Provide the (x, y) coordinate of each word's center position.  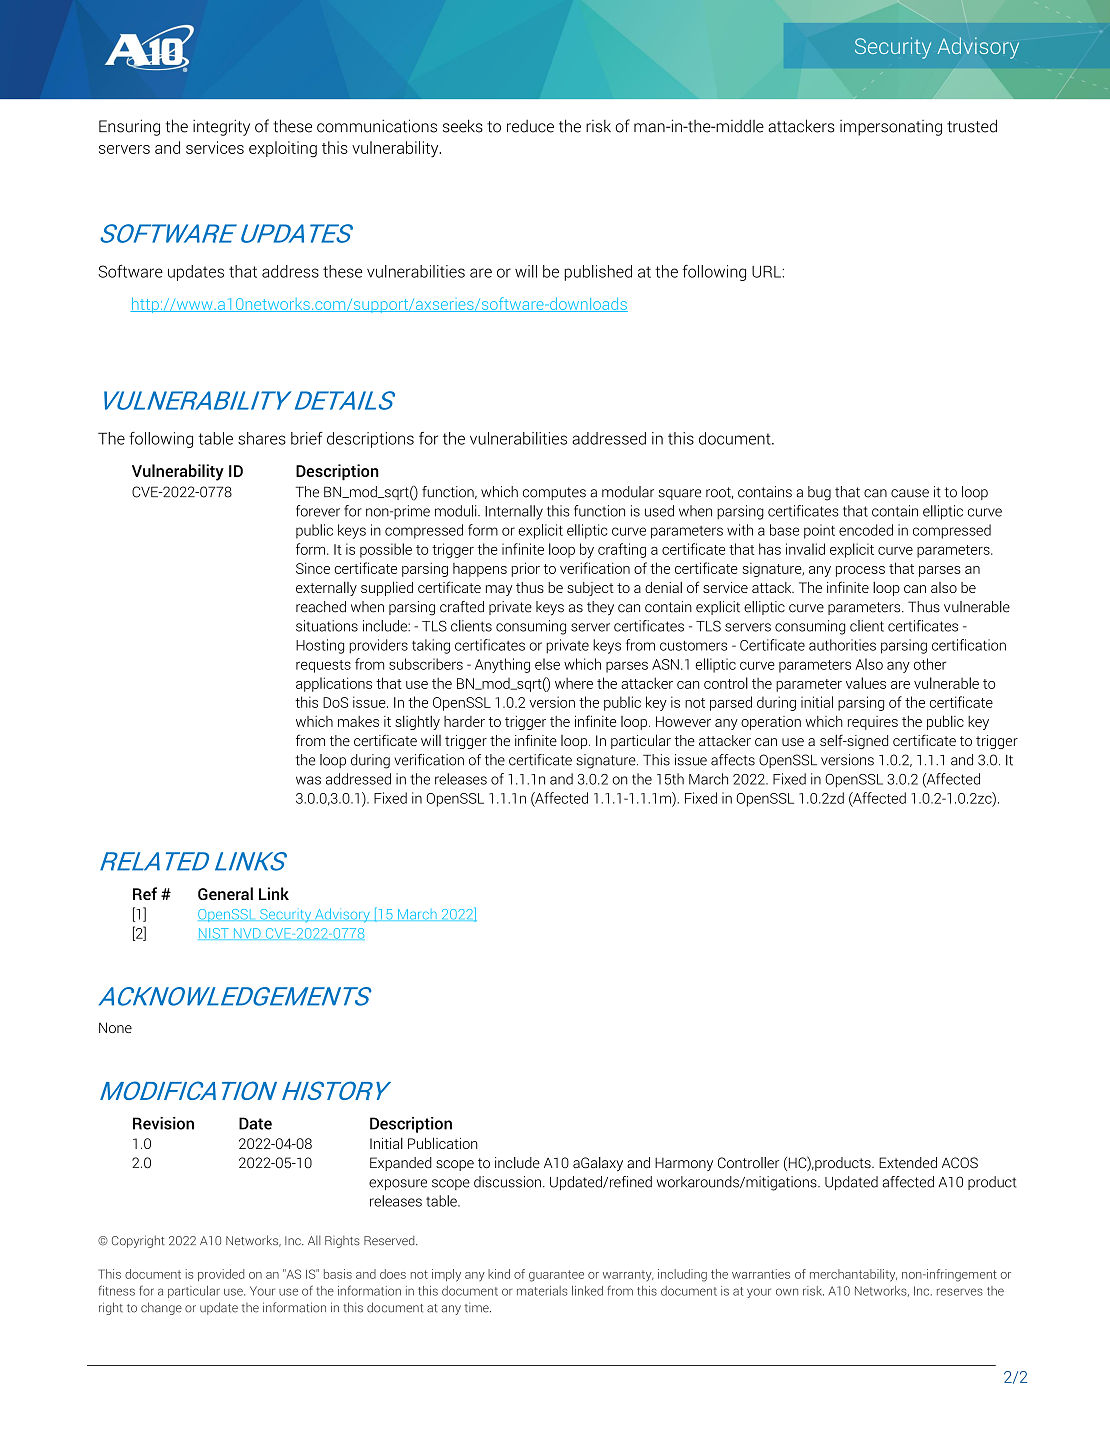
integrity (221, 127)
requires (873, 723)
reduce (530, 126)
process (860, 571)
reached (321, 607)
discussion (507, 1182)
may (499, 590)
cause (910, 493)
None (115, 1027)
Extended (908, 1163)
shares (262, 438)
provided (221, 1275)
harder (464, 721)
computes (554, 493)
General (225, 893)
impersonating (891, 128)
